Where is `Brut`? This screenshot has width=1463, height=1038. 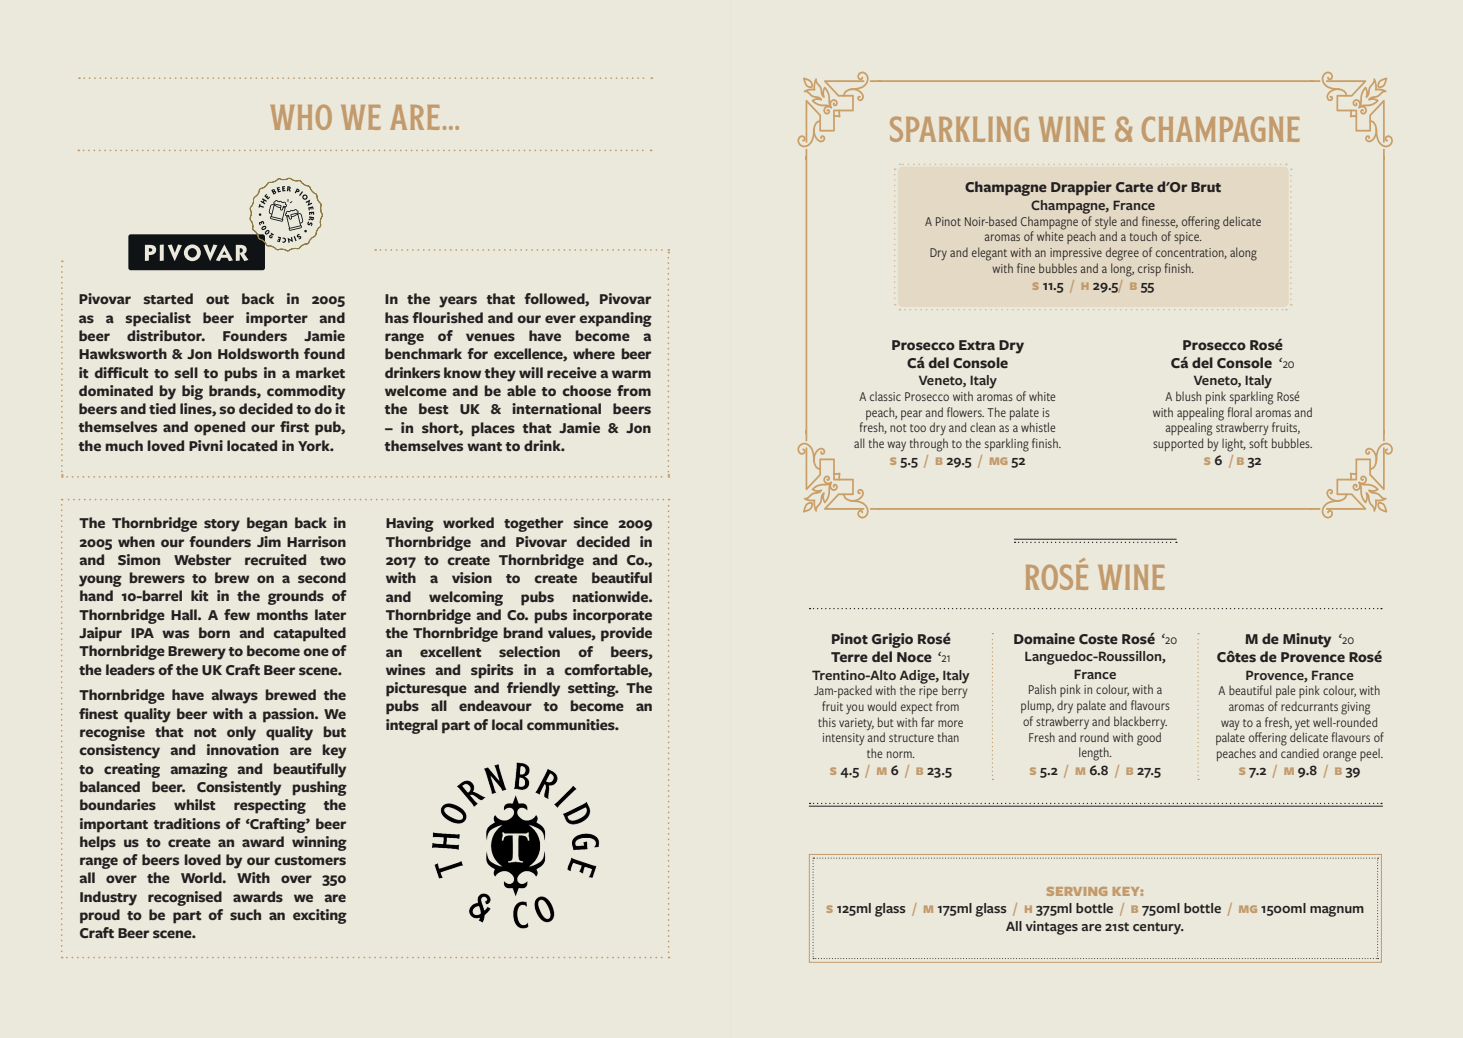 Brut is located at coordinates (1206, 187).
